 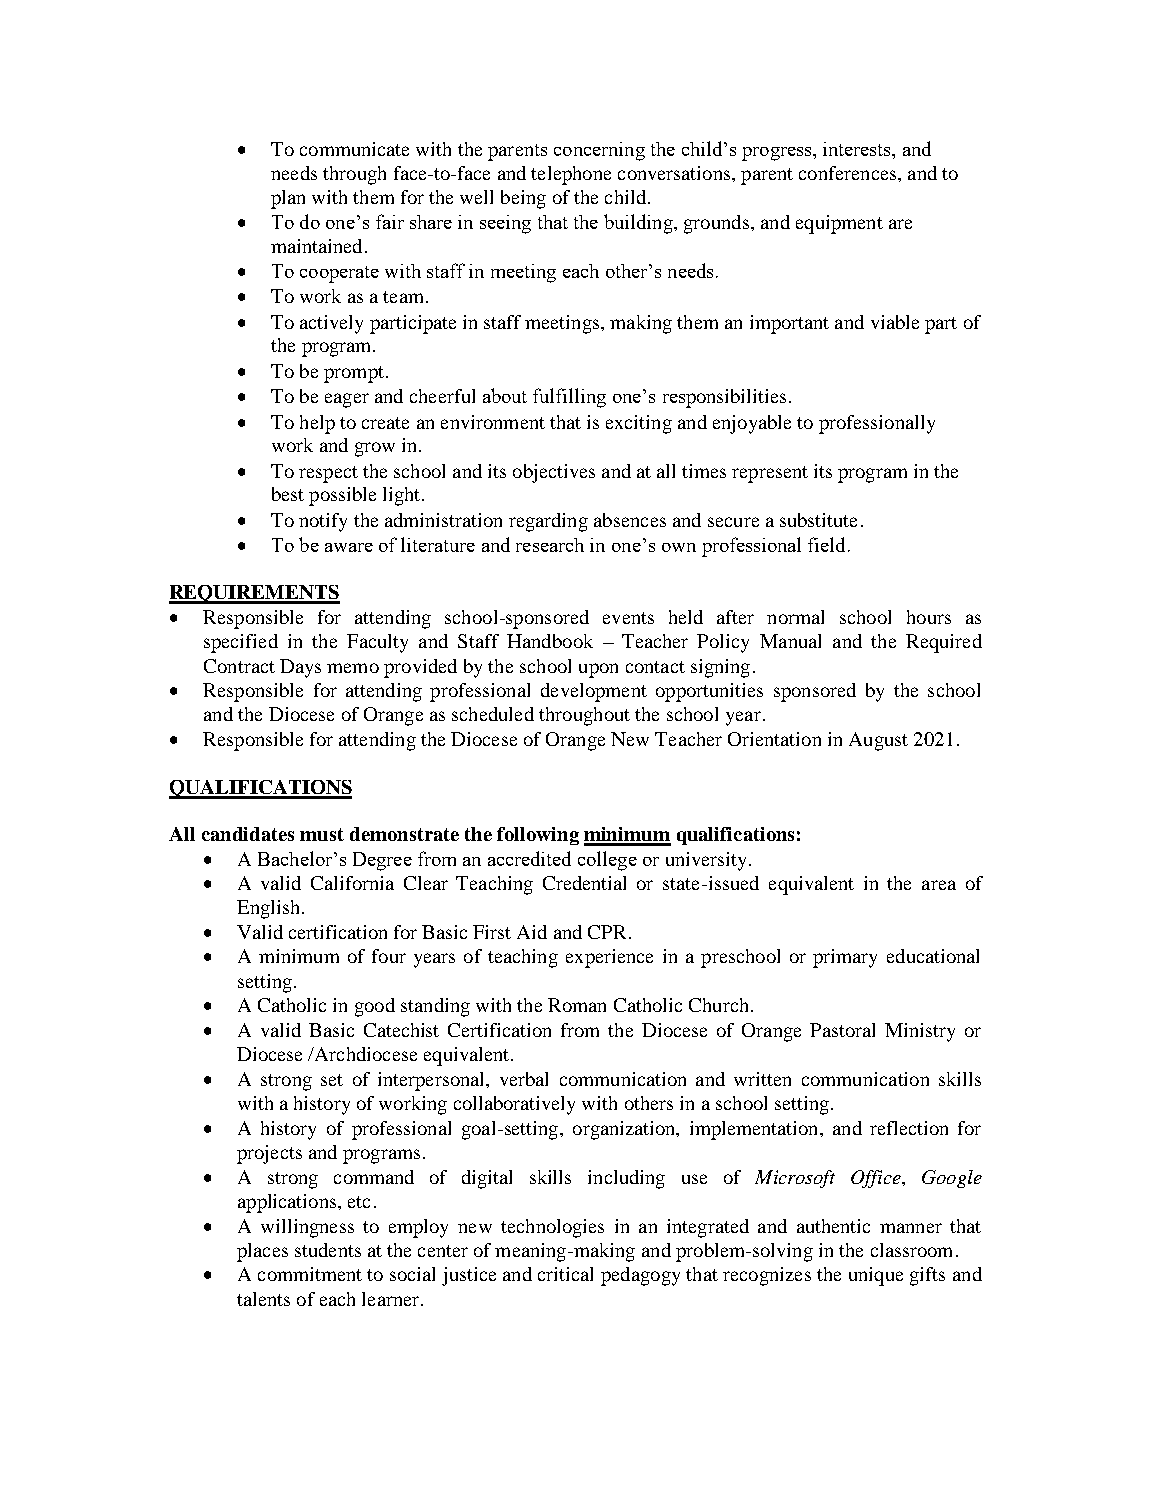 I want to click on primary, so click(x=845, y=958).
